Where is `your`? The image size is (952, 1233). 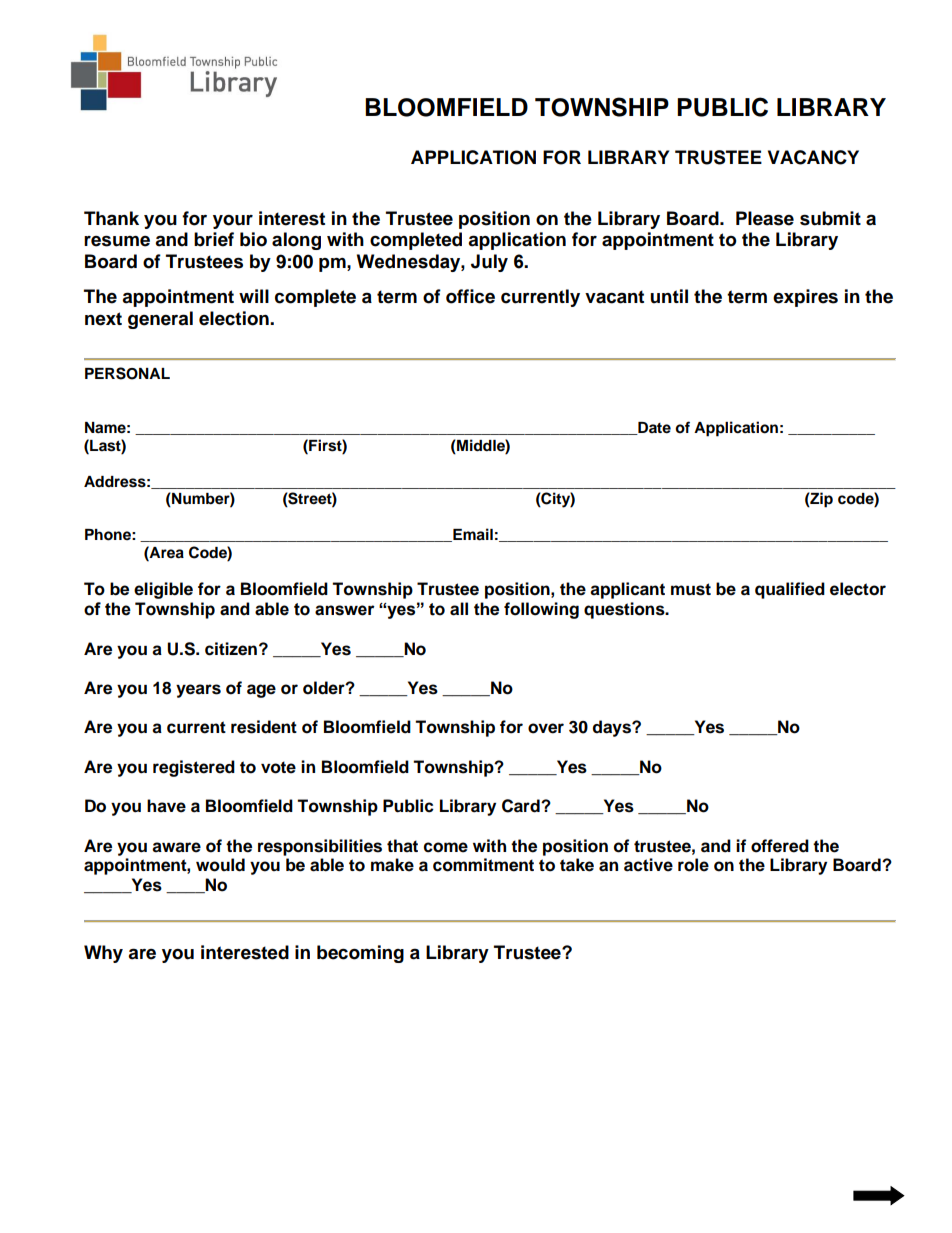
your is located at coordinates (233, 222).
